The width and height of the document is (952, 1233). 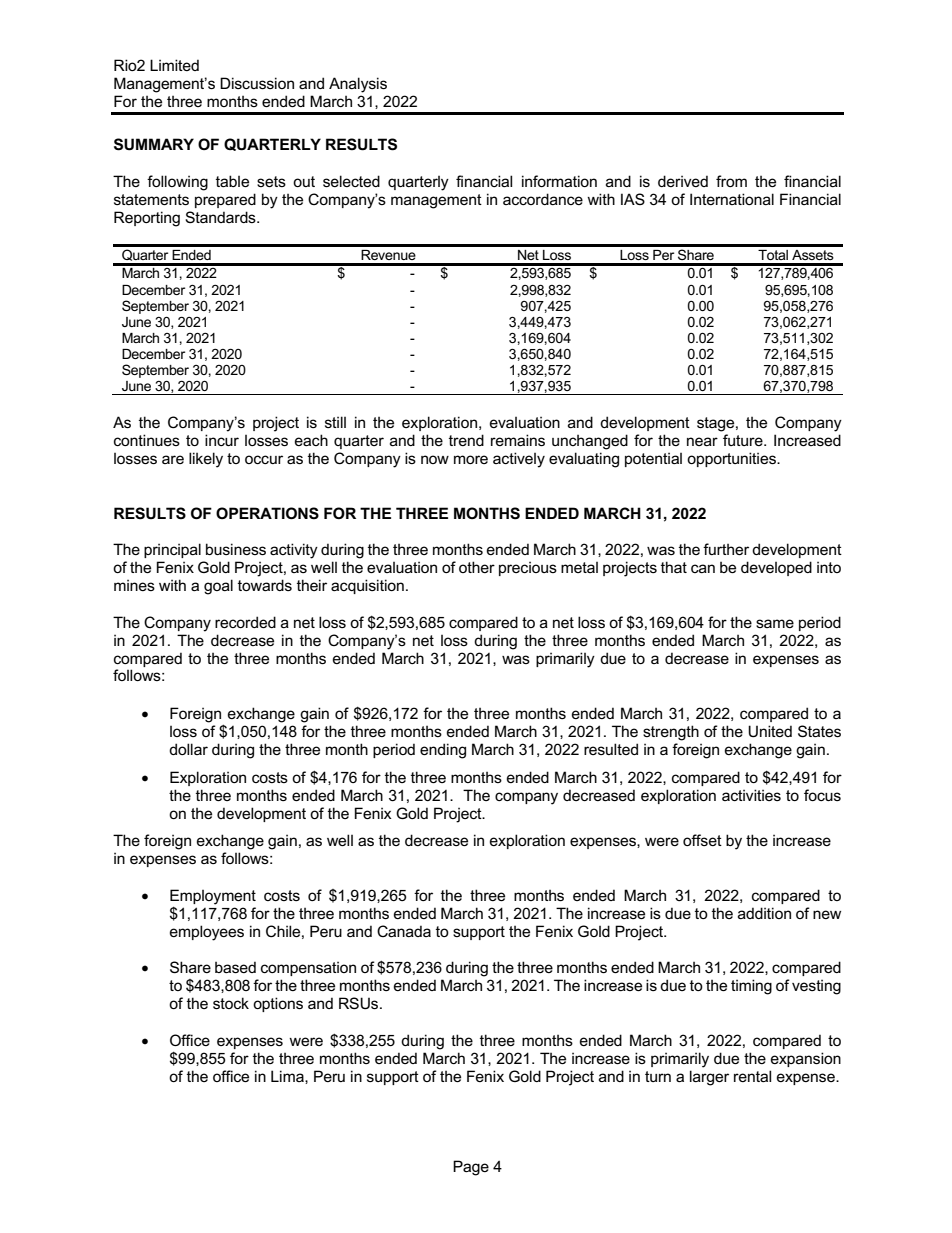 I want to click on other, so click(x=477, y=567).
